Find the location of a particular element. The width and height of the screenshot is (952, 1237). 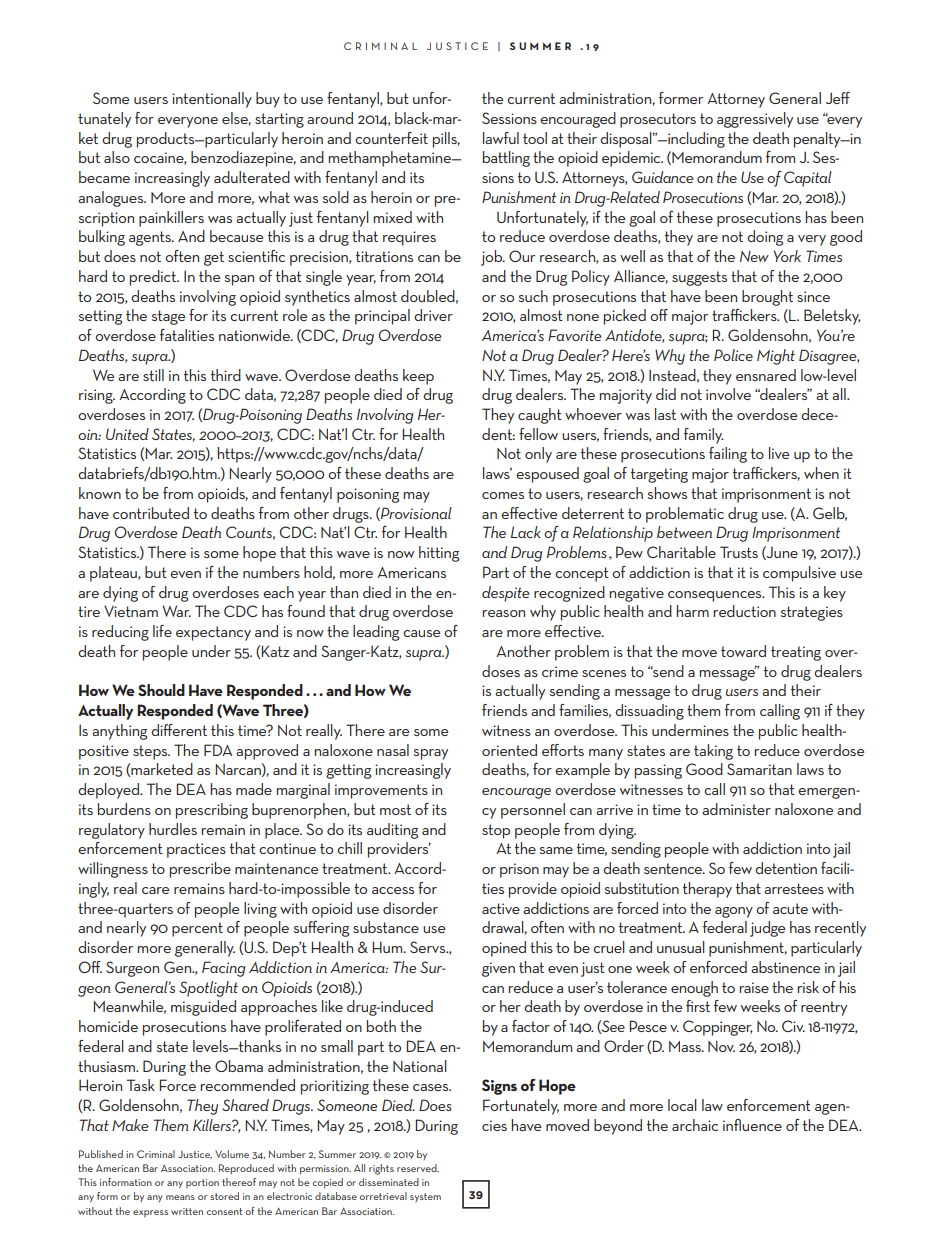

portion is located at coordinates (202, 1183).
